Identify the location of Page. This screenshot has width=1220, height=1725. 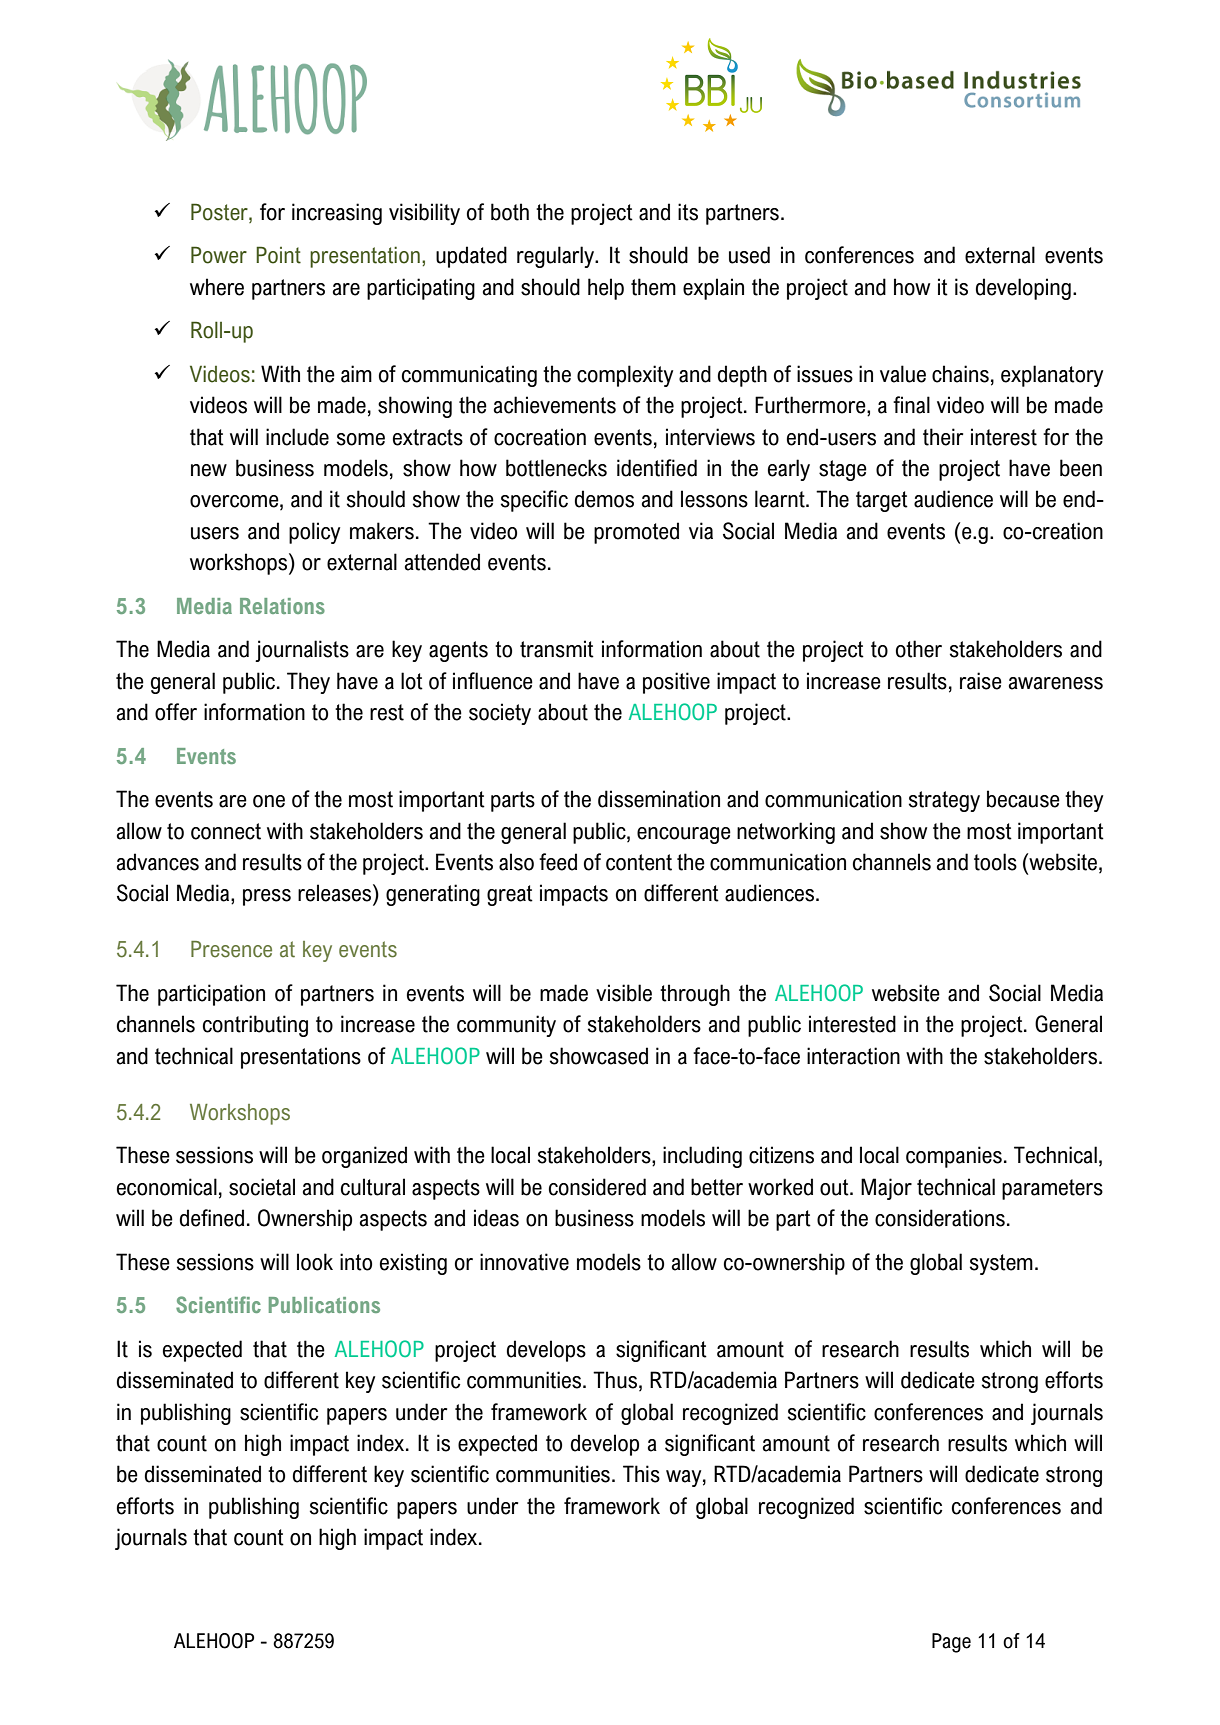
(951, 1643).
